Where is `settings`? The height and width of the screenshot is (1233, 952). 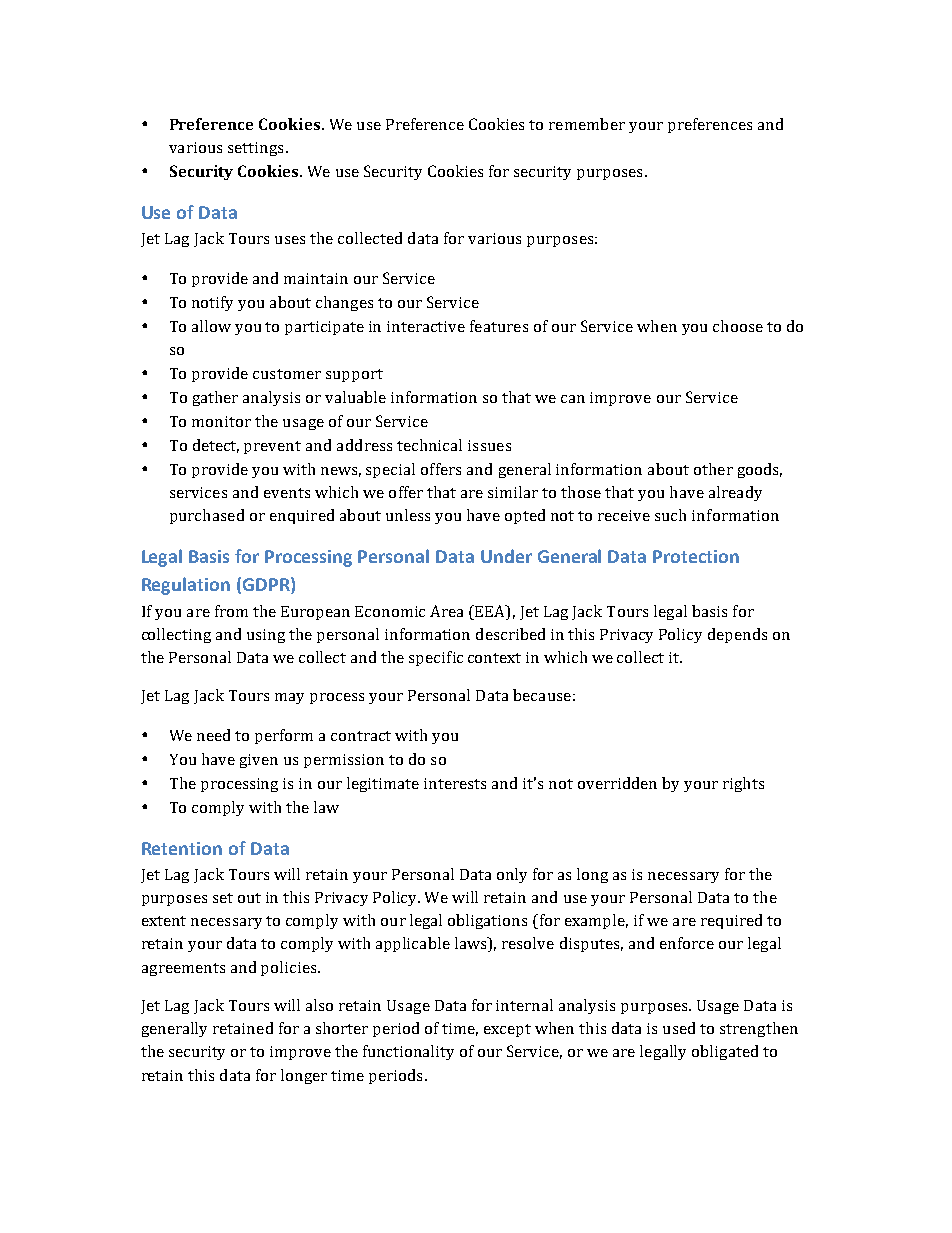 settings is located at coordinates (255, 149).
